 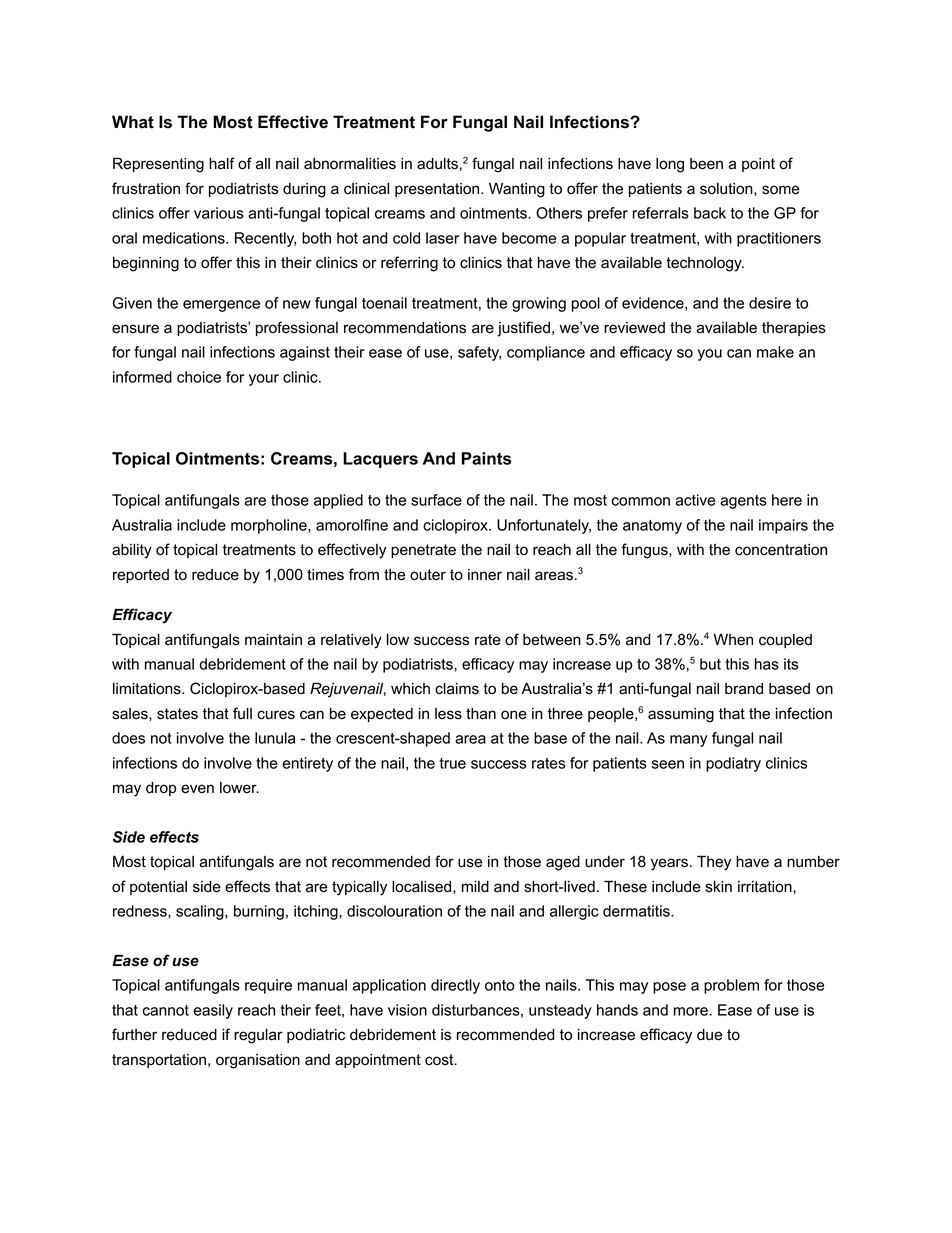 What do you see at coordinates (743, 502) in the screenshot?
I see `agents` at bounding box center [743, 502].
